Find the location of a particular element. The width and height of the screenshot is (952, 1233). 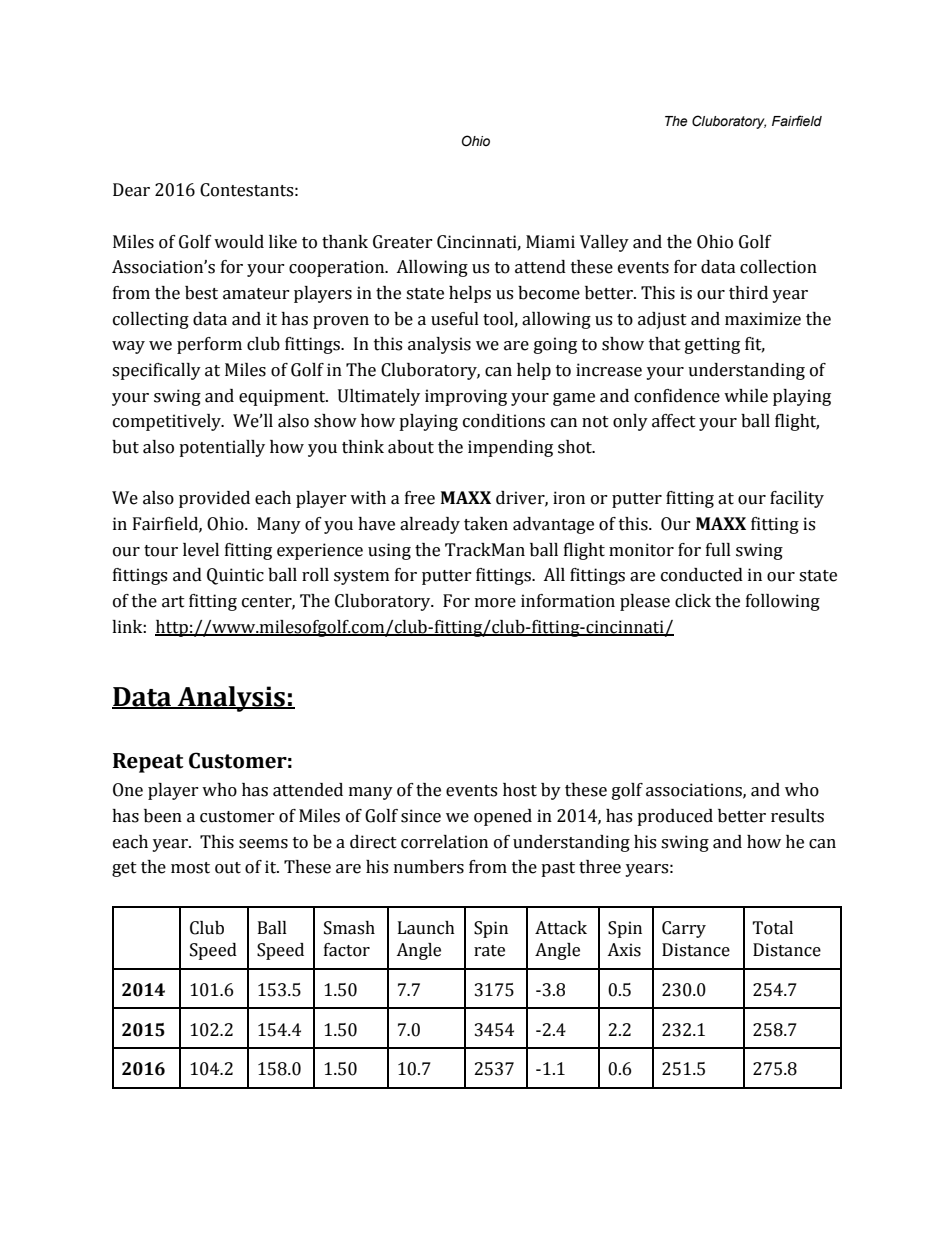

while is located at coordinates (746, 396).
